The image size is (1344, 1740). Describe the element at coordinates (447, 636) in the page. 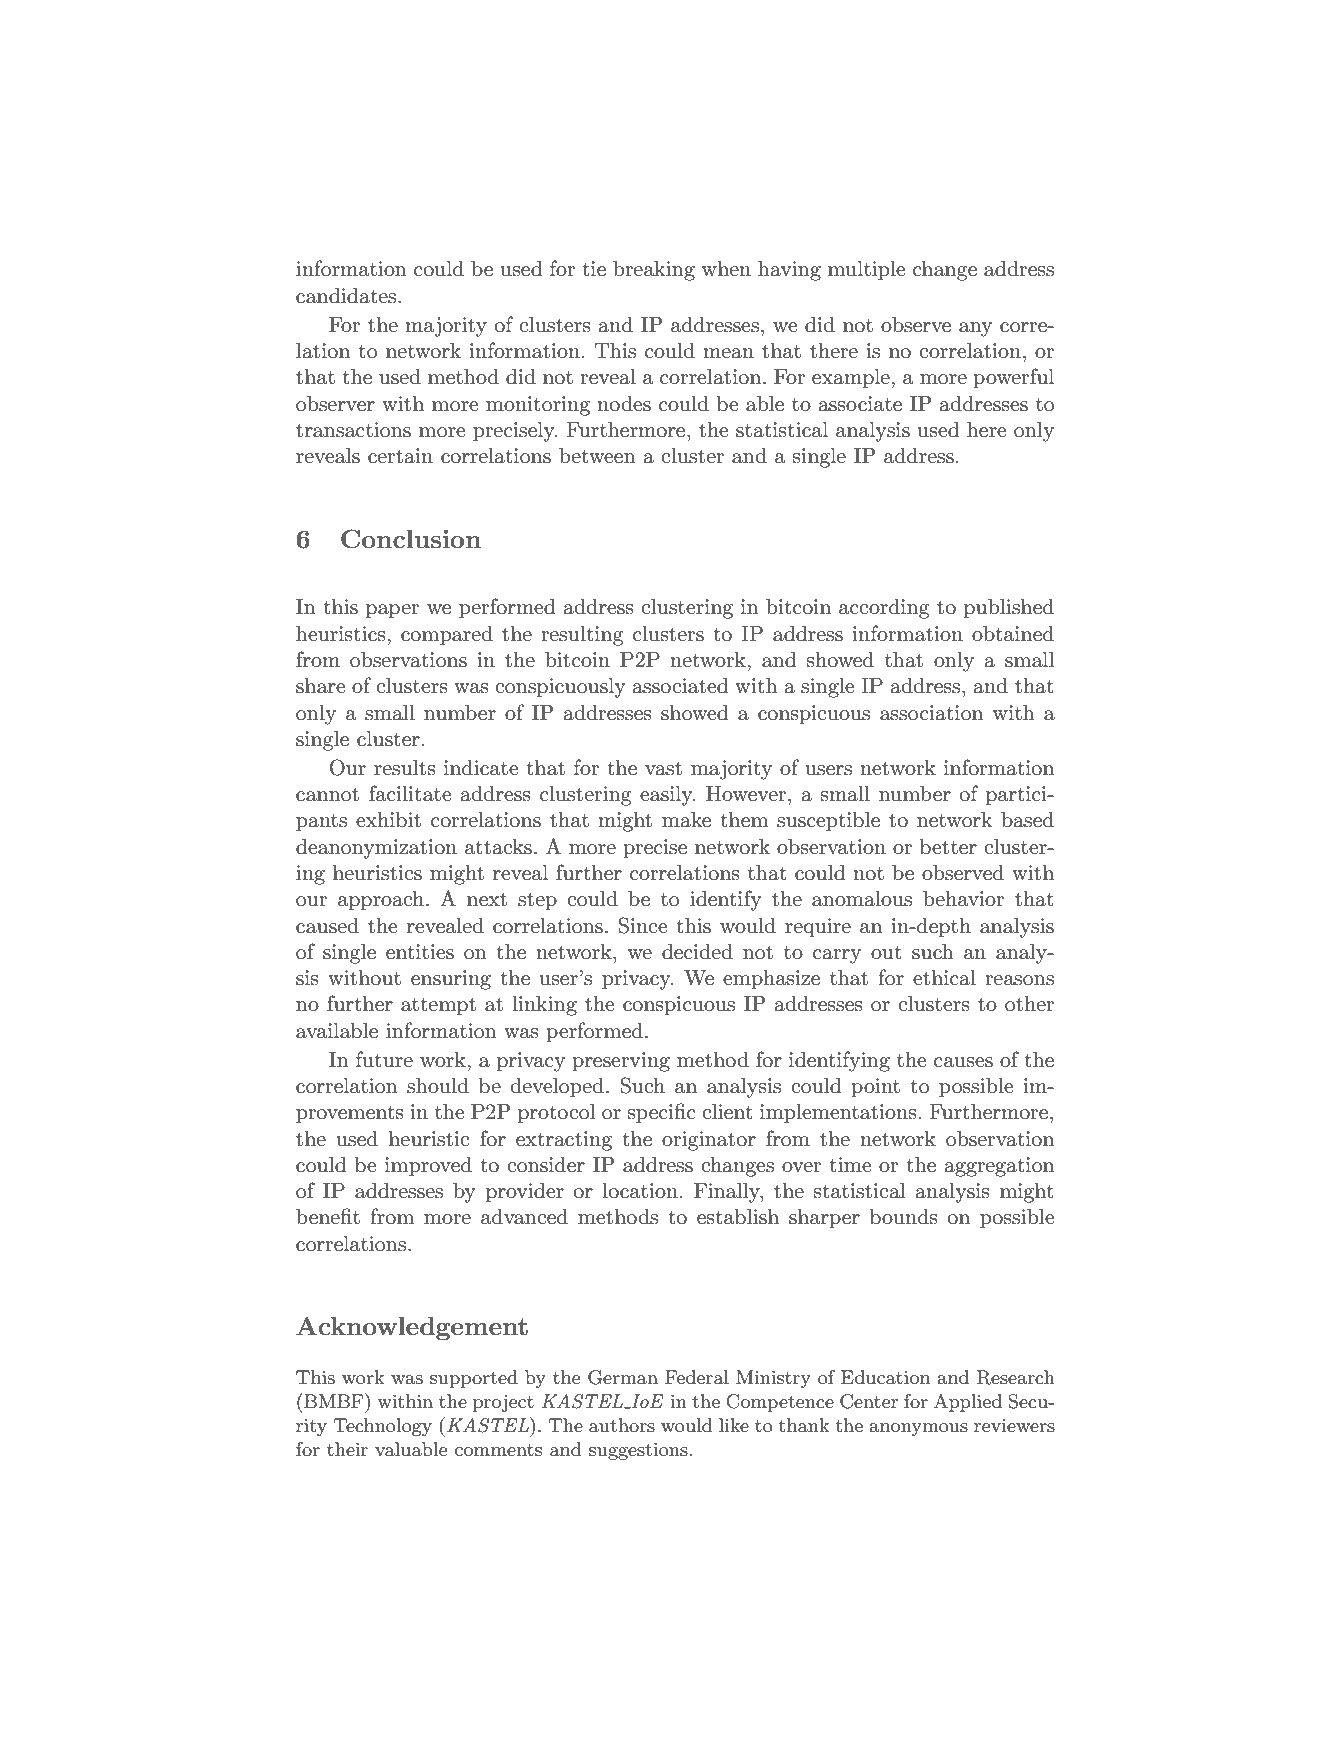

I see `compared` at that location.
